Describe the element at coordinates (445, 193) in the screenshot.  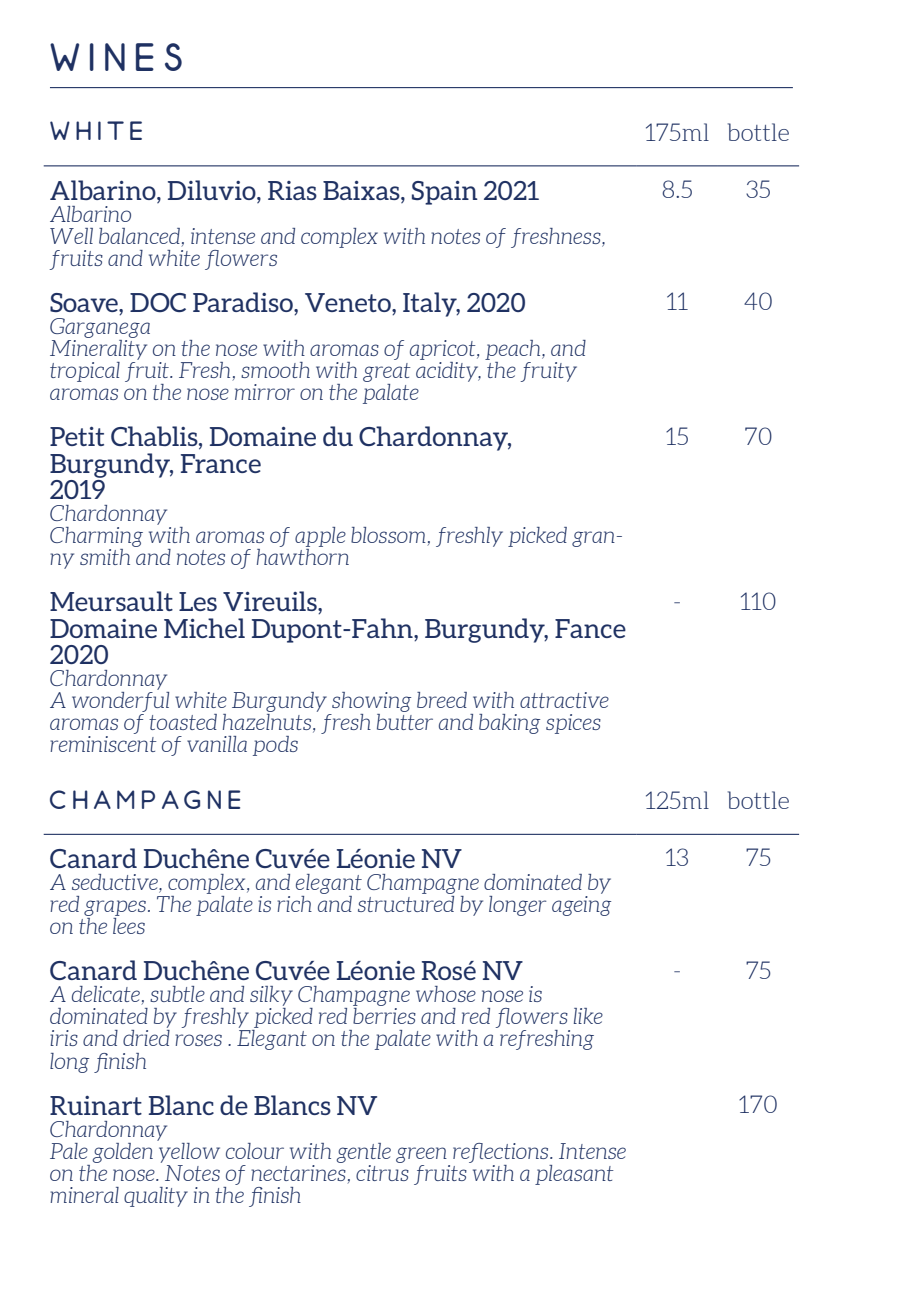
I see `Spain` at that location.
